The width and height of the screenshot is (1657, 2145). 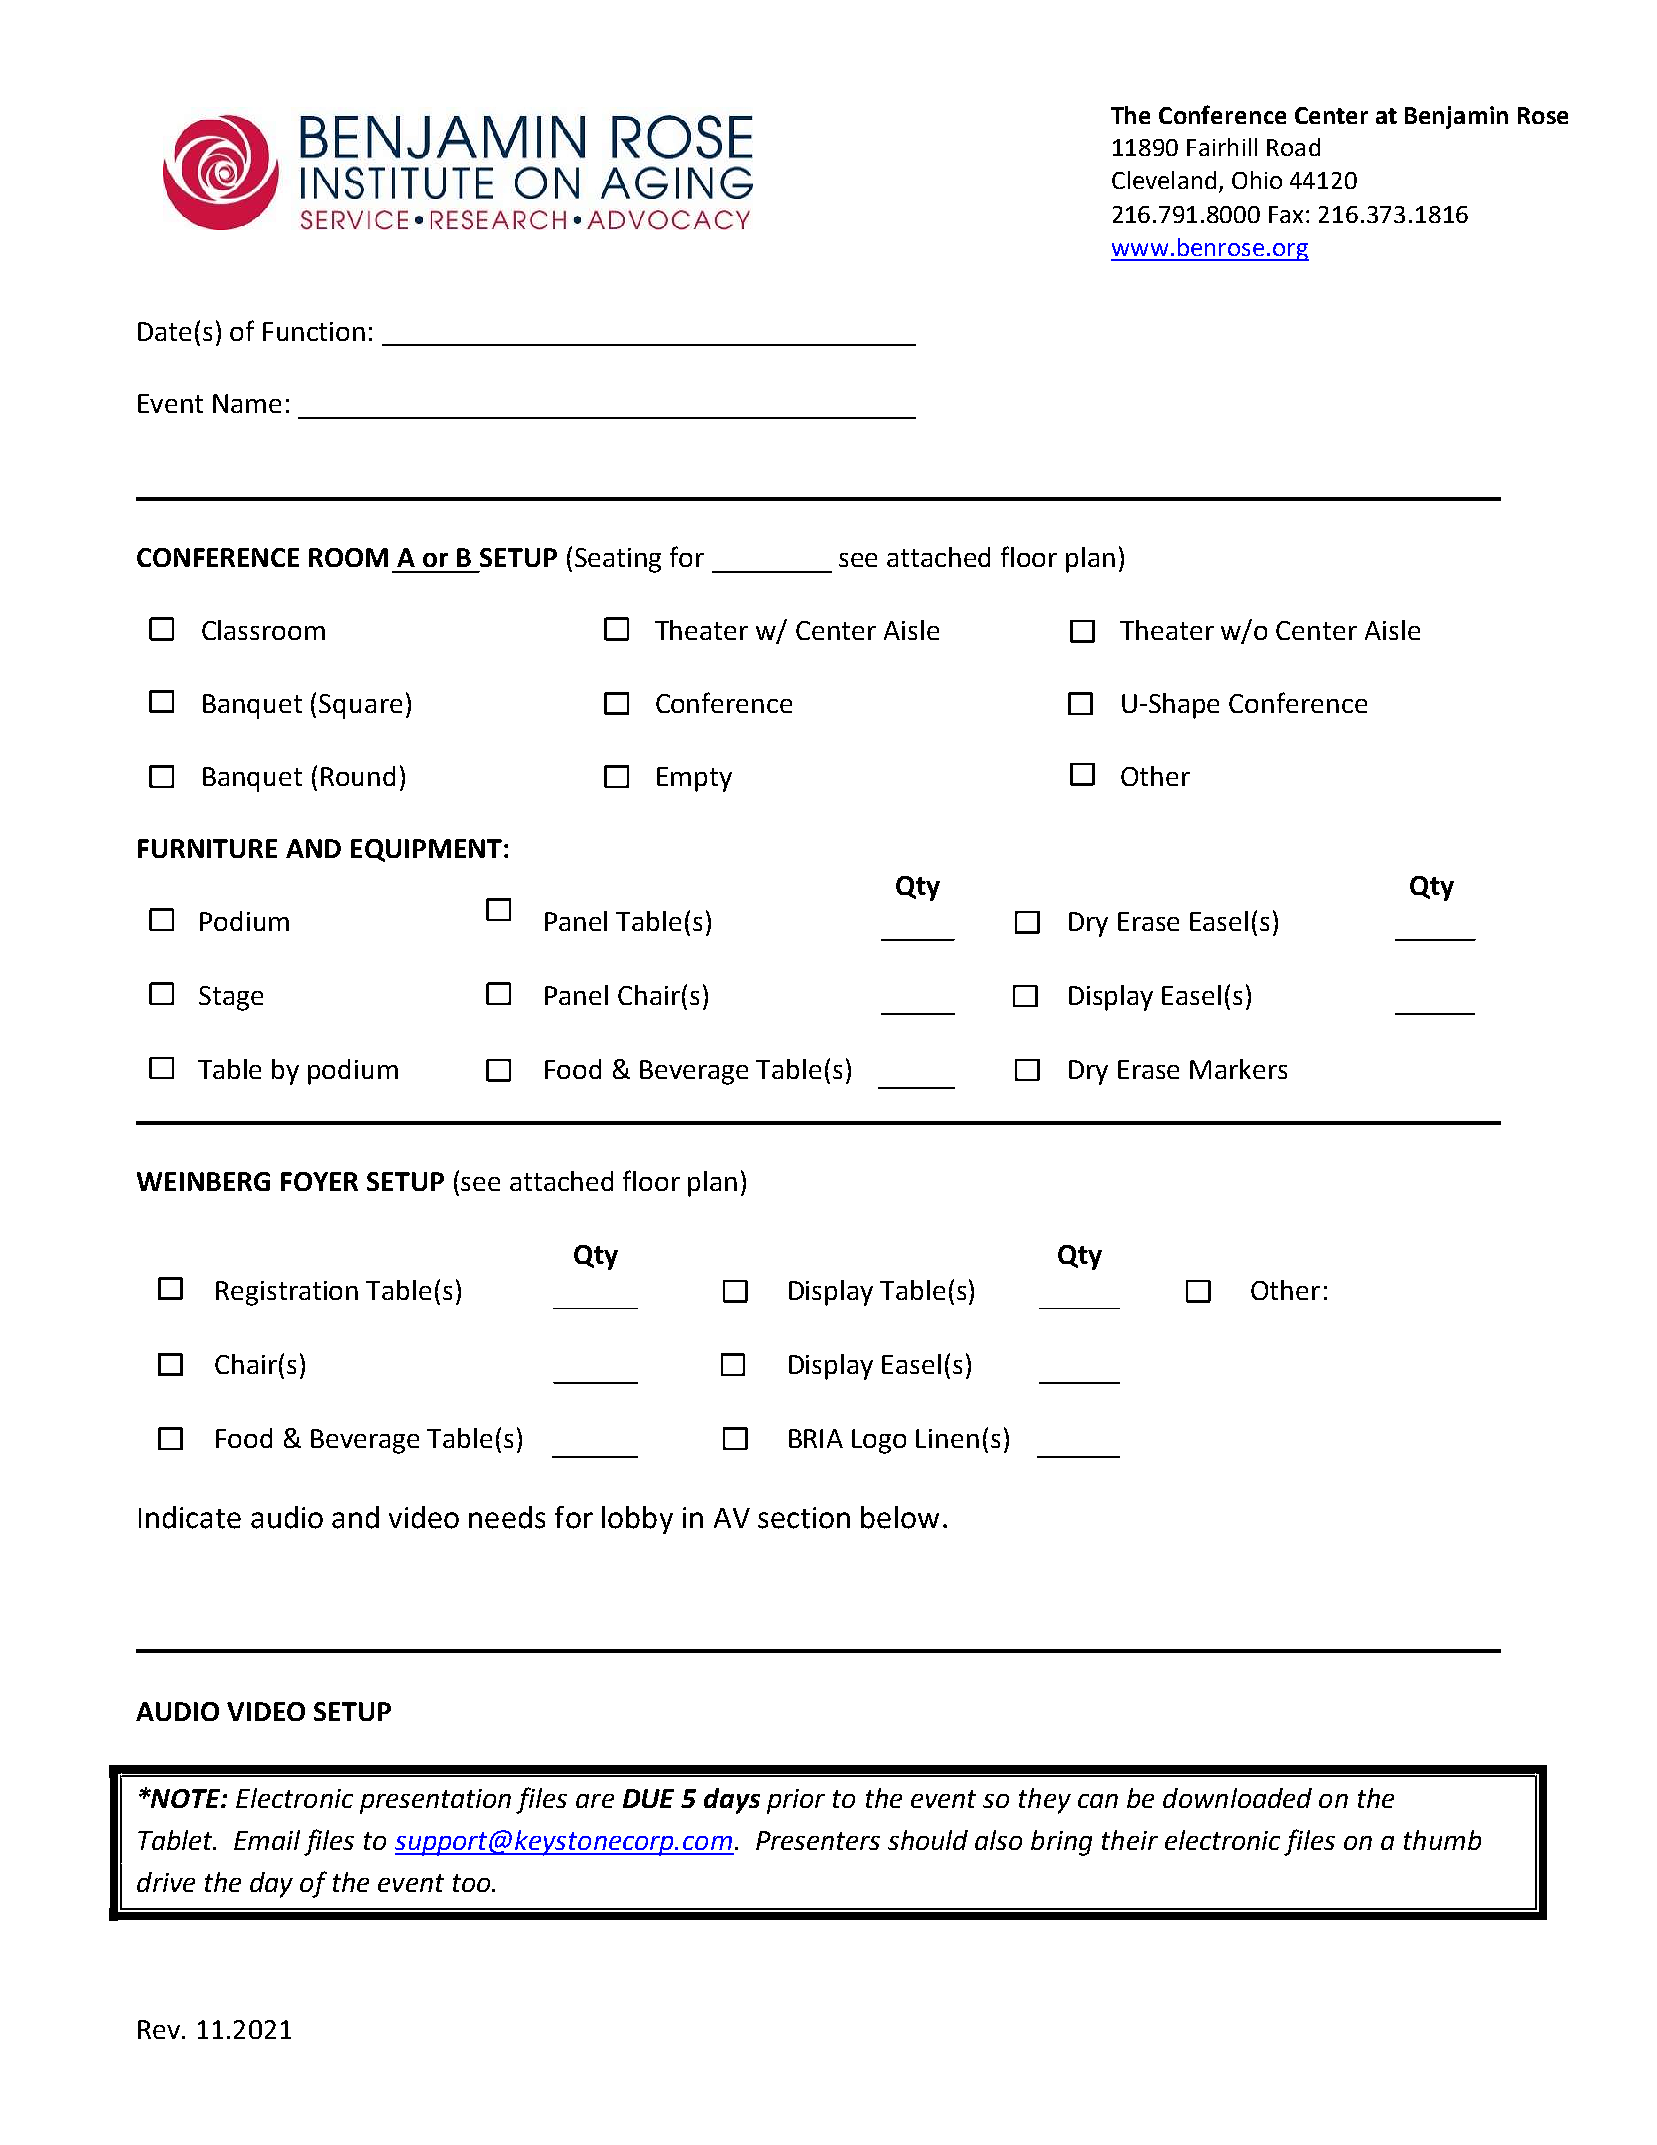 What do you see at coordinates (160, 2029) in the screenshot?
I see `Rev` at bounding box center [160, 2029].
